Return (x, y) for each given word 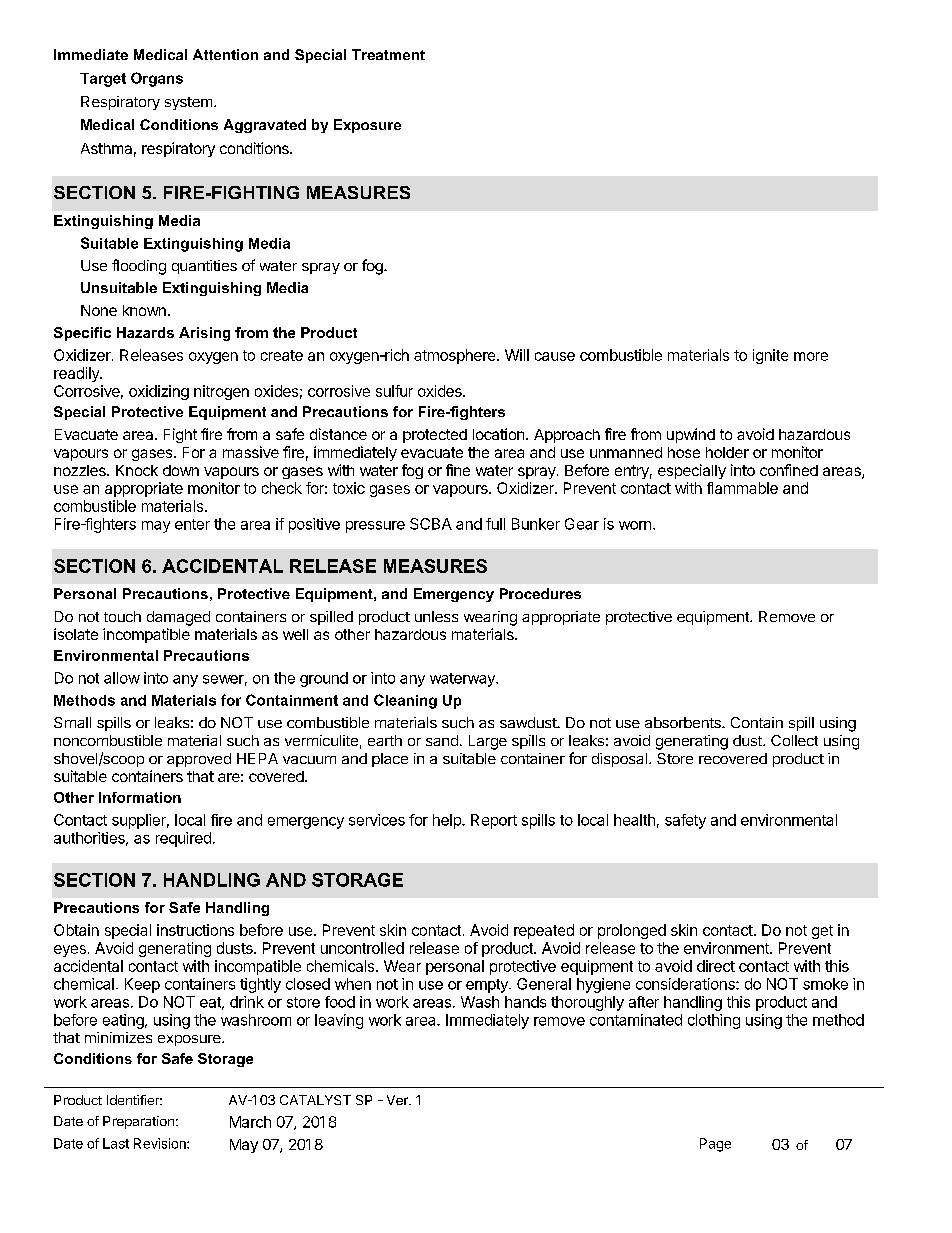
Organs (157, 79)
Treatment (388, 54)
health (634, 820)
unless (436, 616)
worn (635, 525)
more (811, 356)
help (448, 821)
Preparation (138, 1122)
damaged (178, 618)
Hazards (145, 332)
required (183, 839)
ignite (770, 356)
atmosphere (456, 356)
